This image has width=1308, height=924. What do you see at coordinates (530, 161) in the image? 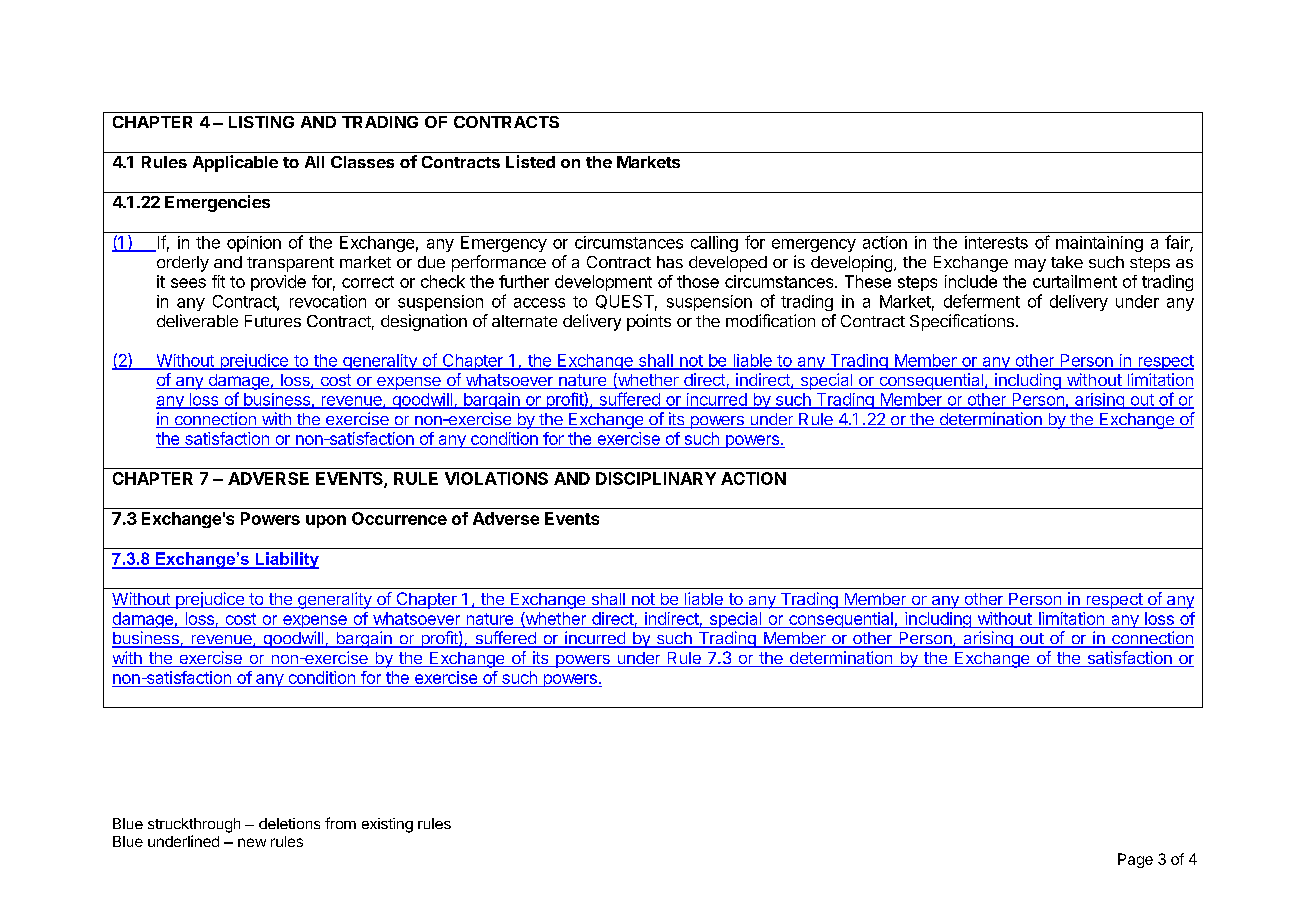
I see `Listed` at bounding box center [530, 161].
